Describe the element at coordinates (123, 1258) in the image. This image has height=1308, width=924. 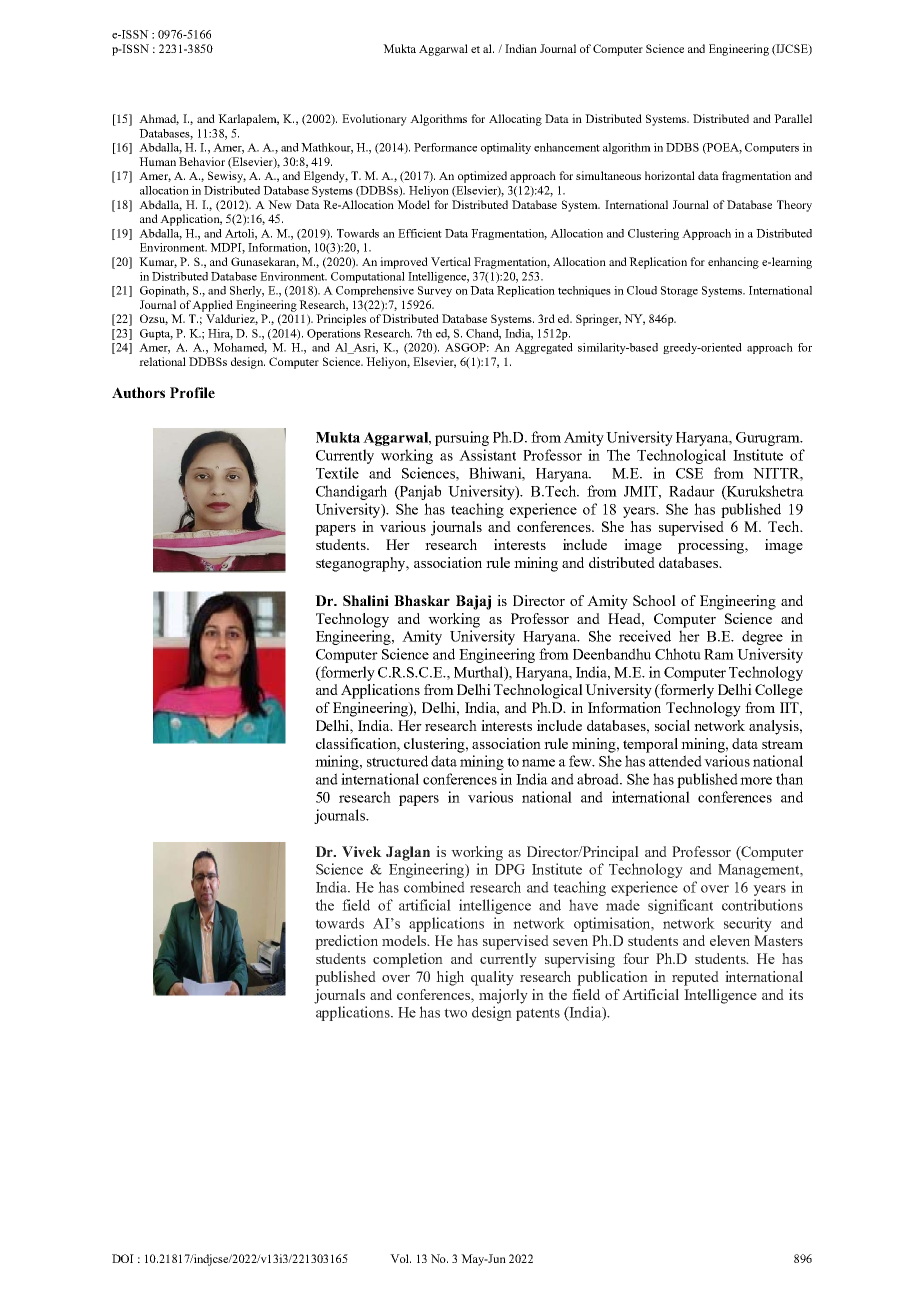
I see `DOI` at that location.
